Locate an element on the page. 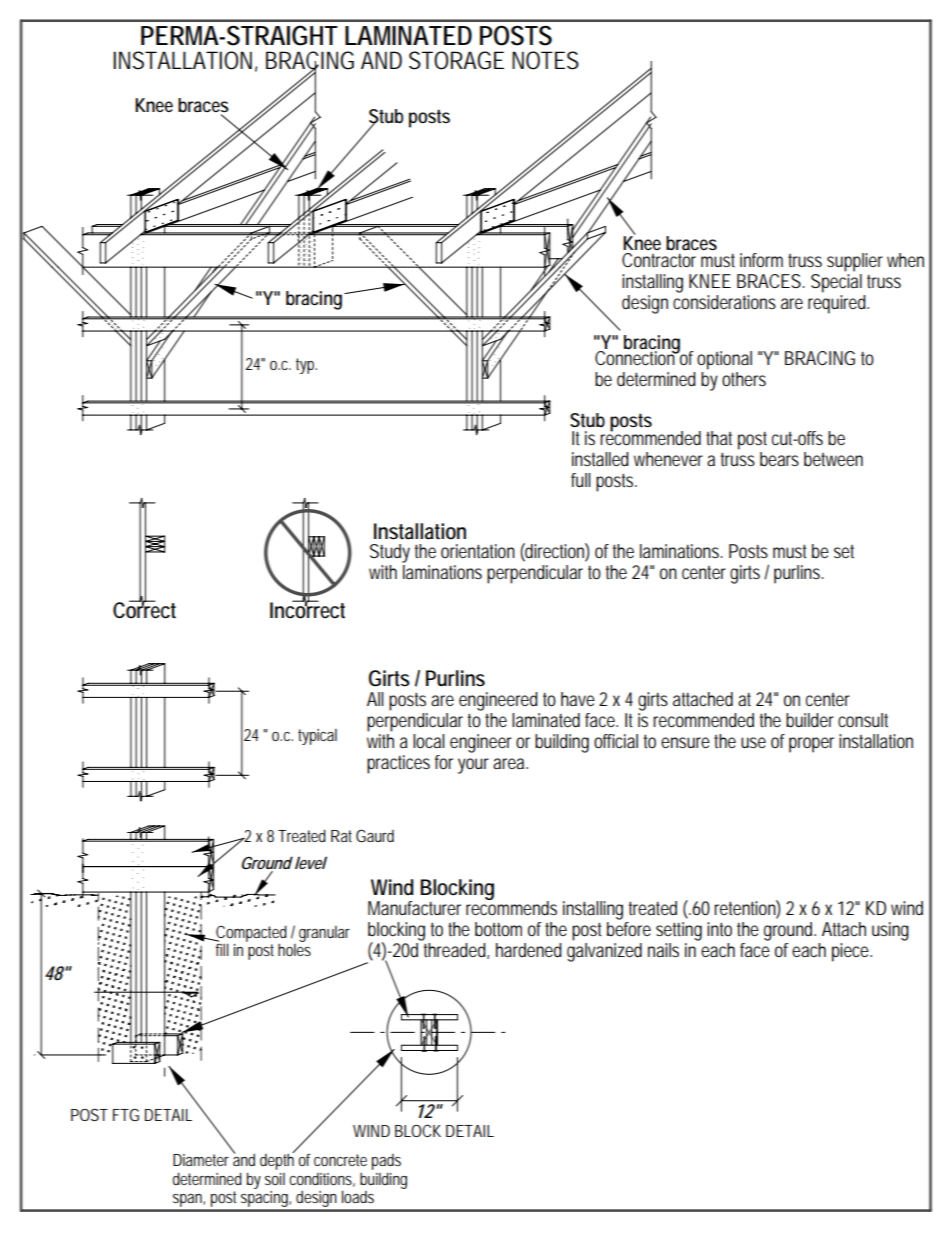 This document has height=1233, width=952. NOTES is located at coordinates (545, 60).
